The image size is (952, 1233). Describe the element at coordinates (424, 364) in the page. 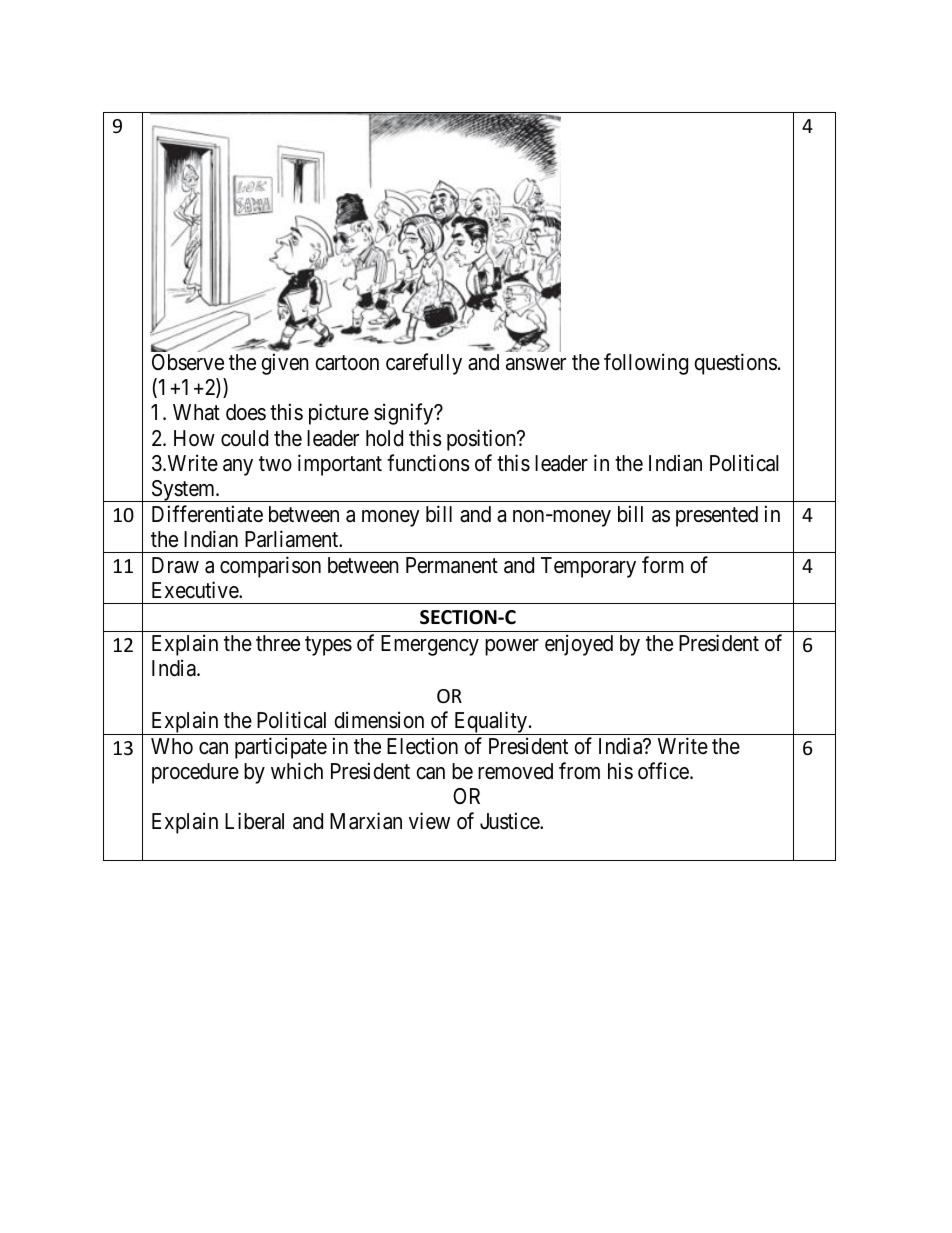

I see `carefully` at that location.
